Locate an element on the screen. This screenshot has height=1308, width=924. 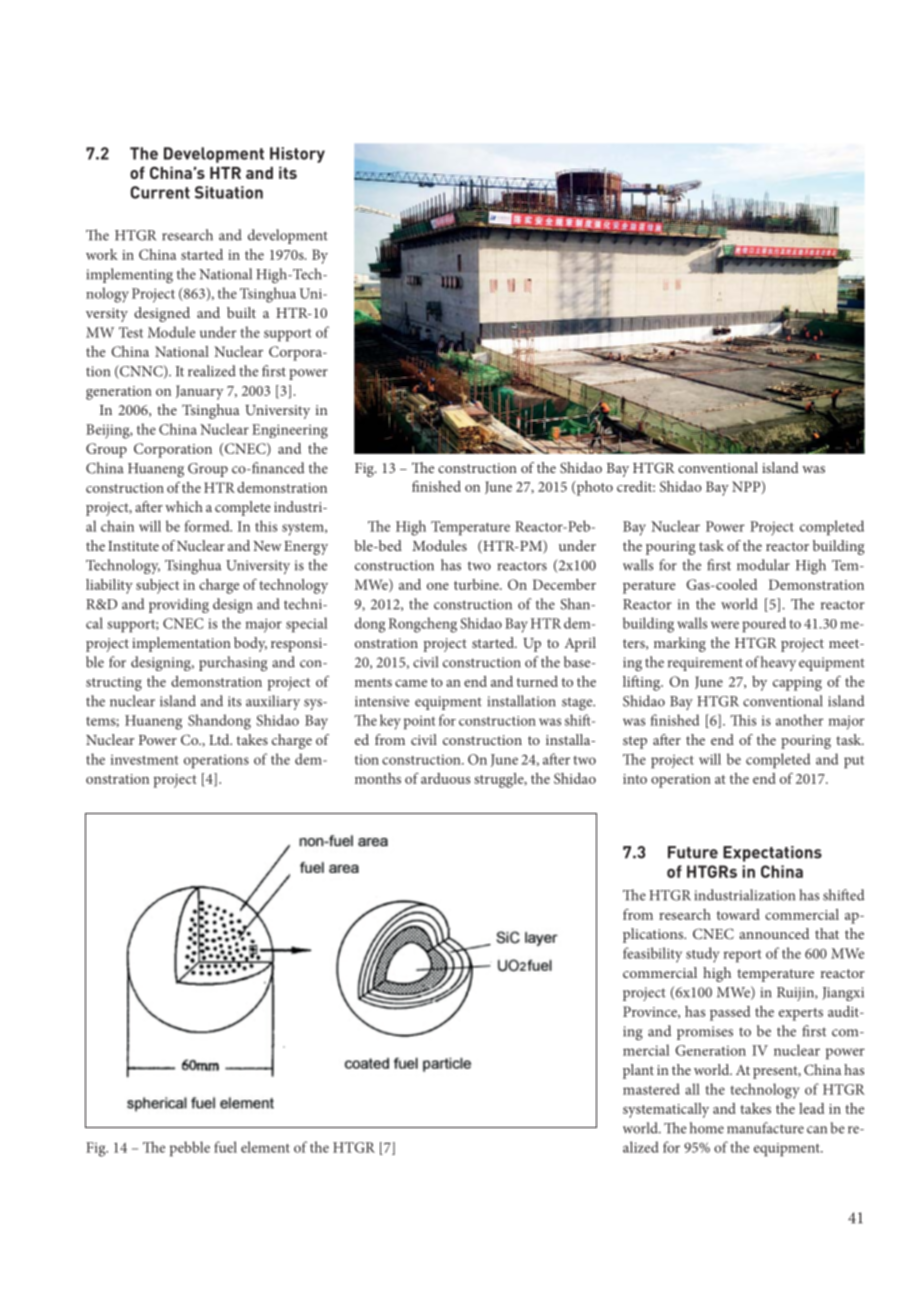
investment is located at coordinates (144, 759).
